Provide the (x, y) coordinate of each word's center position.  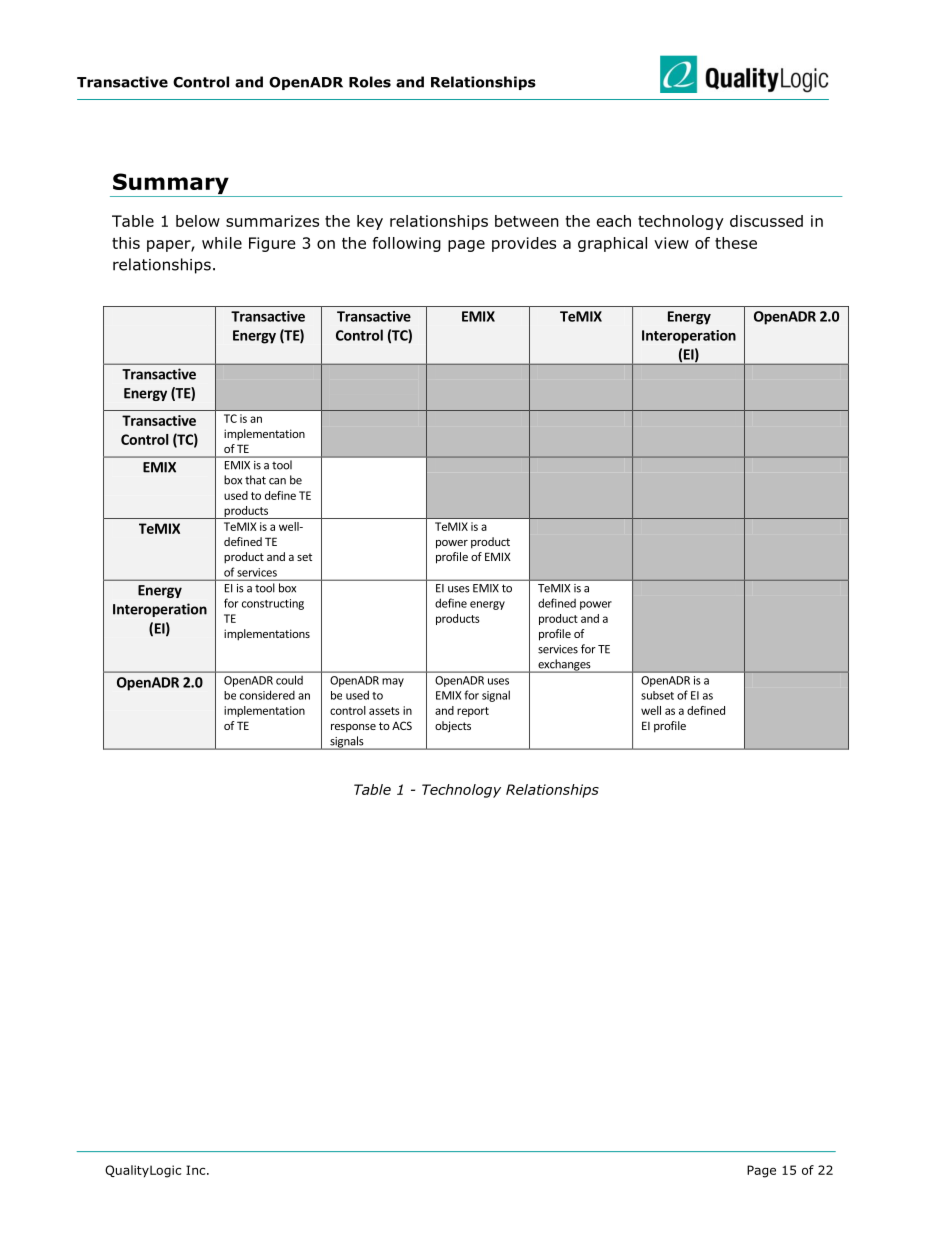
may (393, 682)
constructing (273, 604)
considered (267, 695)
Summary (171, 185)
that (255, 480)
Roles (370, 82)
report (473, 712)
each (614, 221)
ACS (402, 725)
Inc (197, 1170)
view (671, 243)
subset (657, 695)
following (407, 244)
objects (453, 727)
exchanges (564, 666)
